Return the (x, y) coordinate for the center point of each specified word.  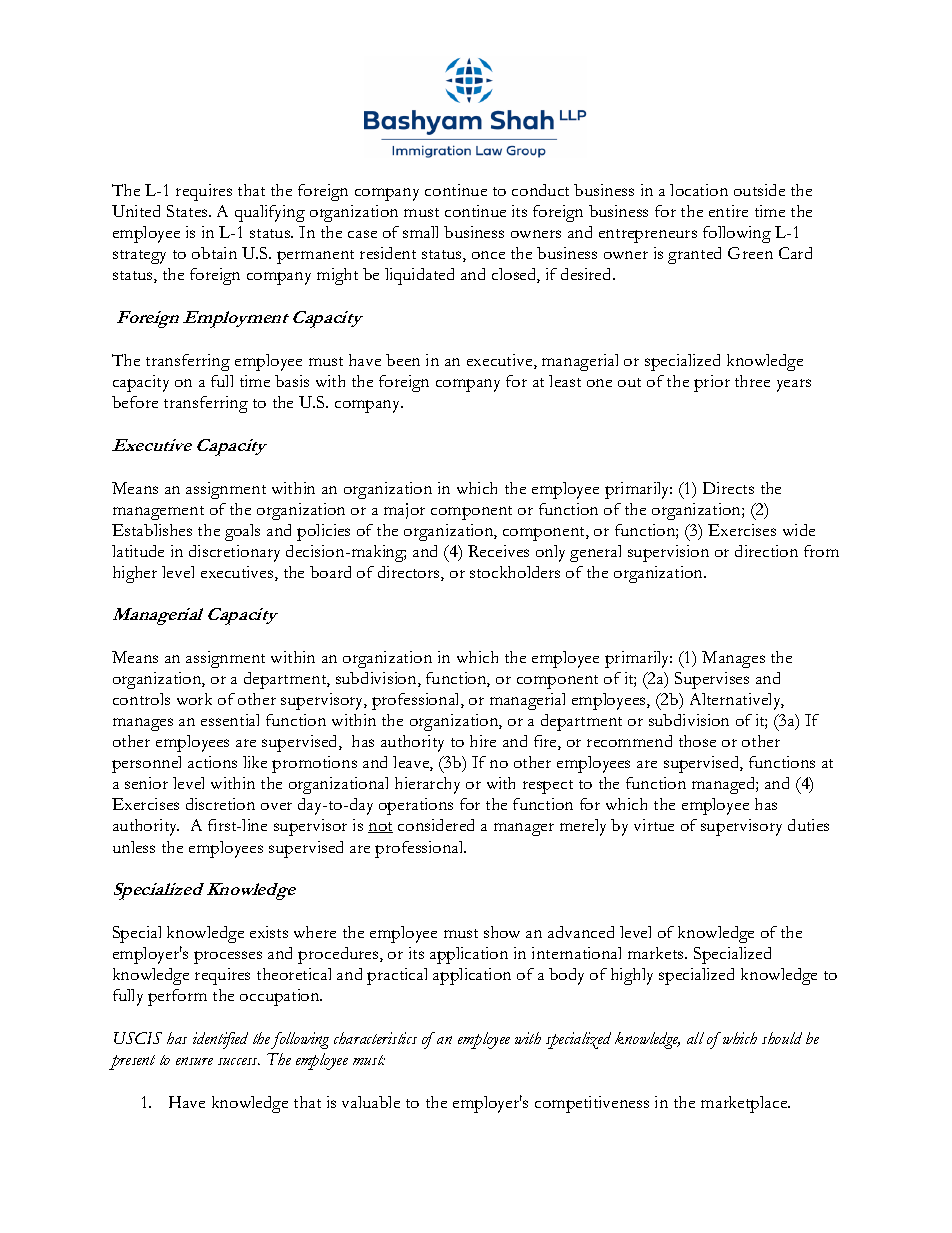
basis (292, 381)
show (502, 932)
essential (230, 720)
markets (657, 953)
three (752, 381)
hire (483, 741)
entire (728, 211)
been (403, 360)
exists (269, 932)
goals (242, 532)
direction (766, 551)
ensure (194, 1061)
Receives (498, 551)
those (697, 741)
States (188, 211)
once (488, 255)
